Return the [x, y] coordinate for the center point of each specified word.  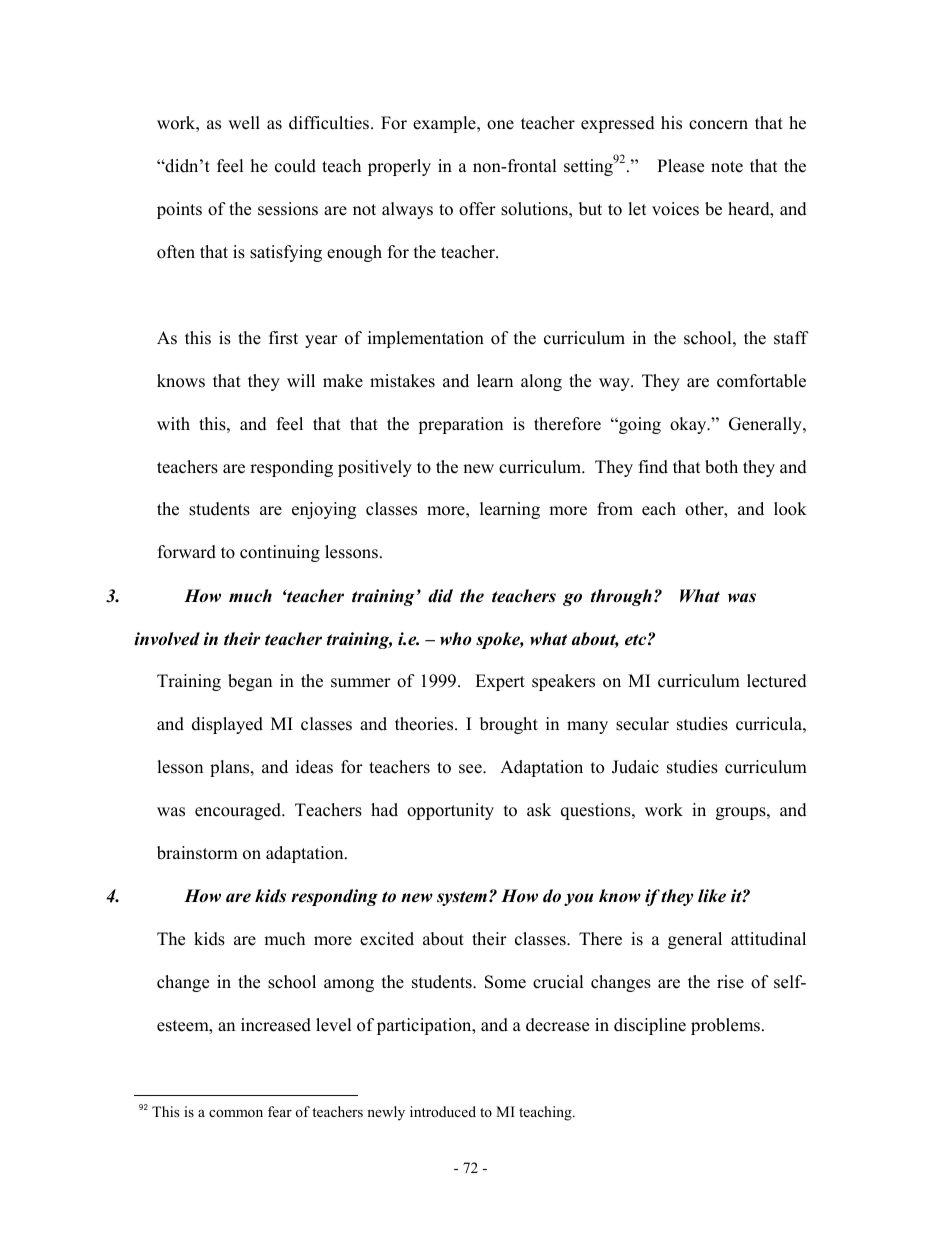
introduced [443, 1111]
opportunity [450, 811]
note [727, 167]
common [236, 1113]
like [712, 896]
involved [167, 639]
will [301, 380]
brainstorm [197, 853]
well [244, 123]
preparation [460, 425]
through [621, 597]
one [500, 125]
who [456, 639]
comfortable [761, 381]
